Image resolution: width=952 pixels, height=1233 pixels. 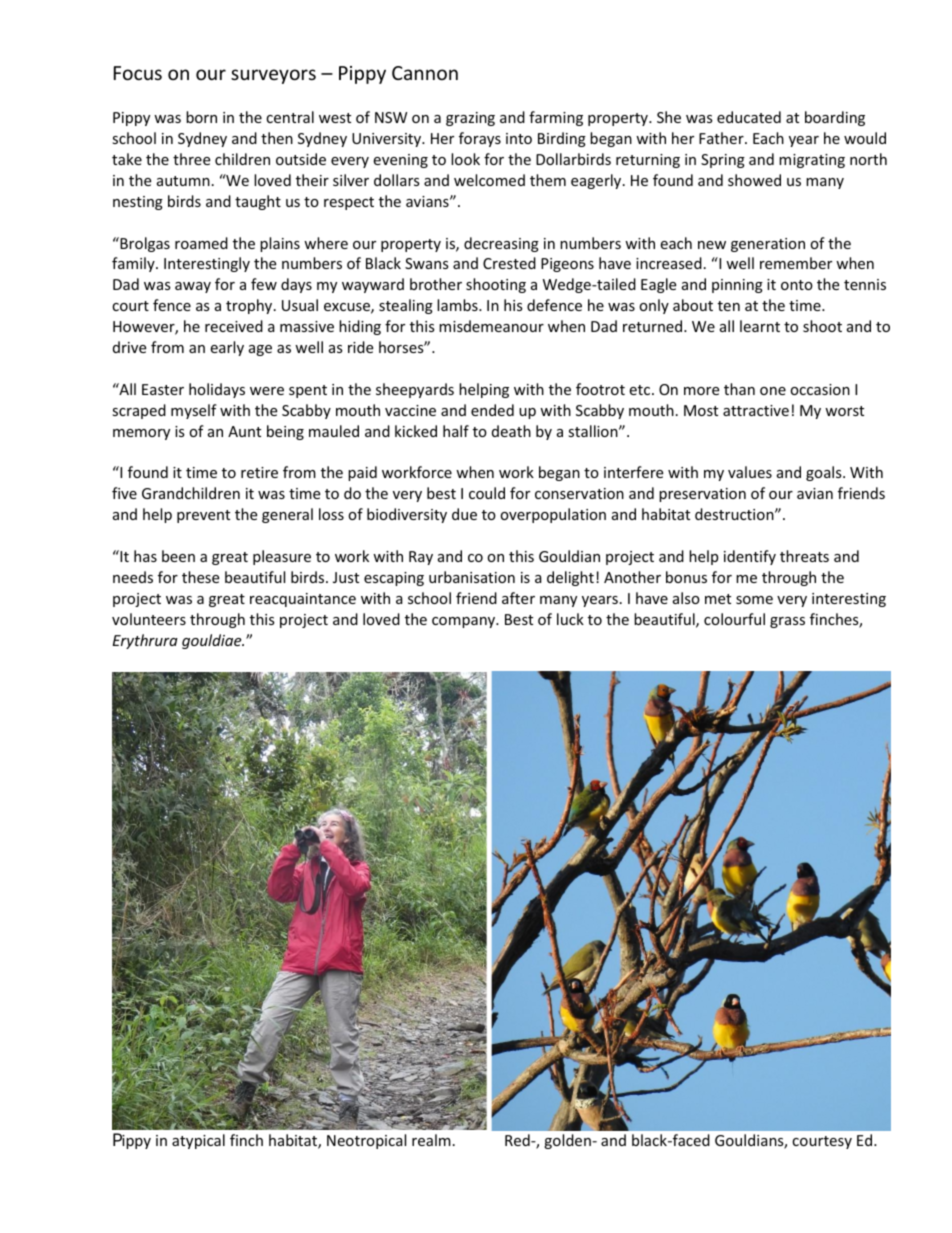 I want to click on grass, so click(x=787, y=622).
